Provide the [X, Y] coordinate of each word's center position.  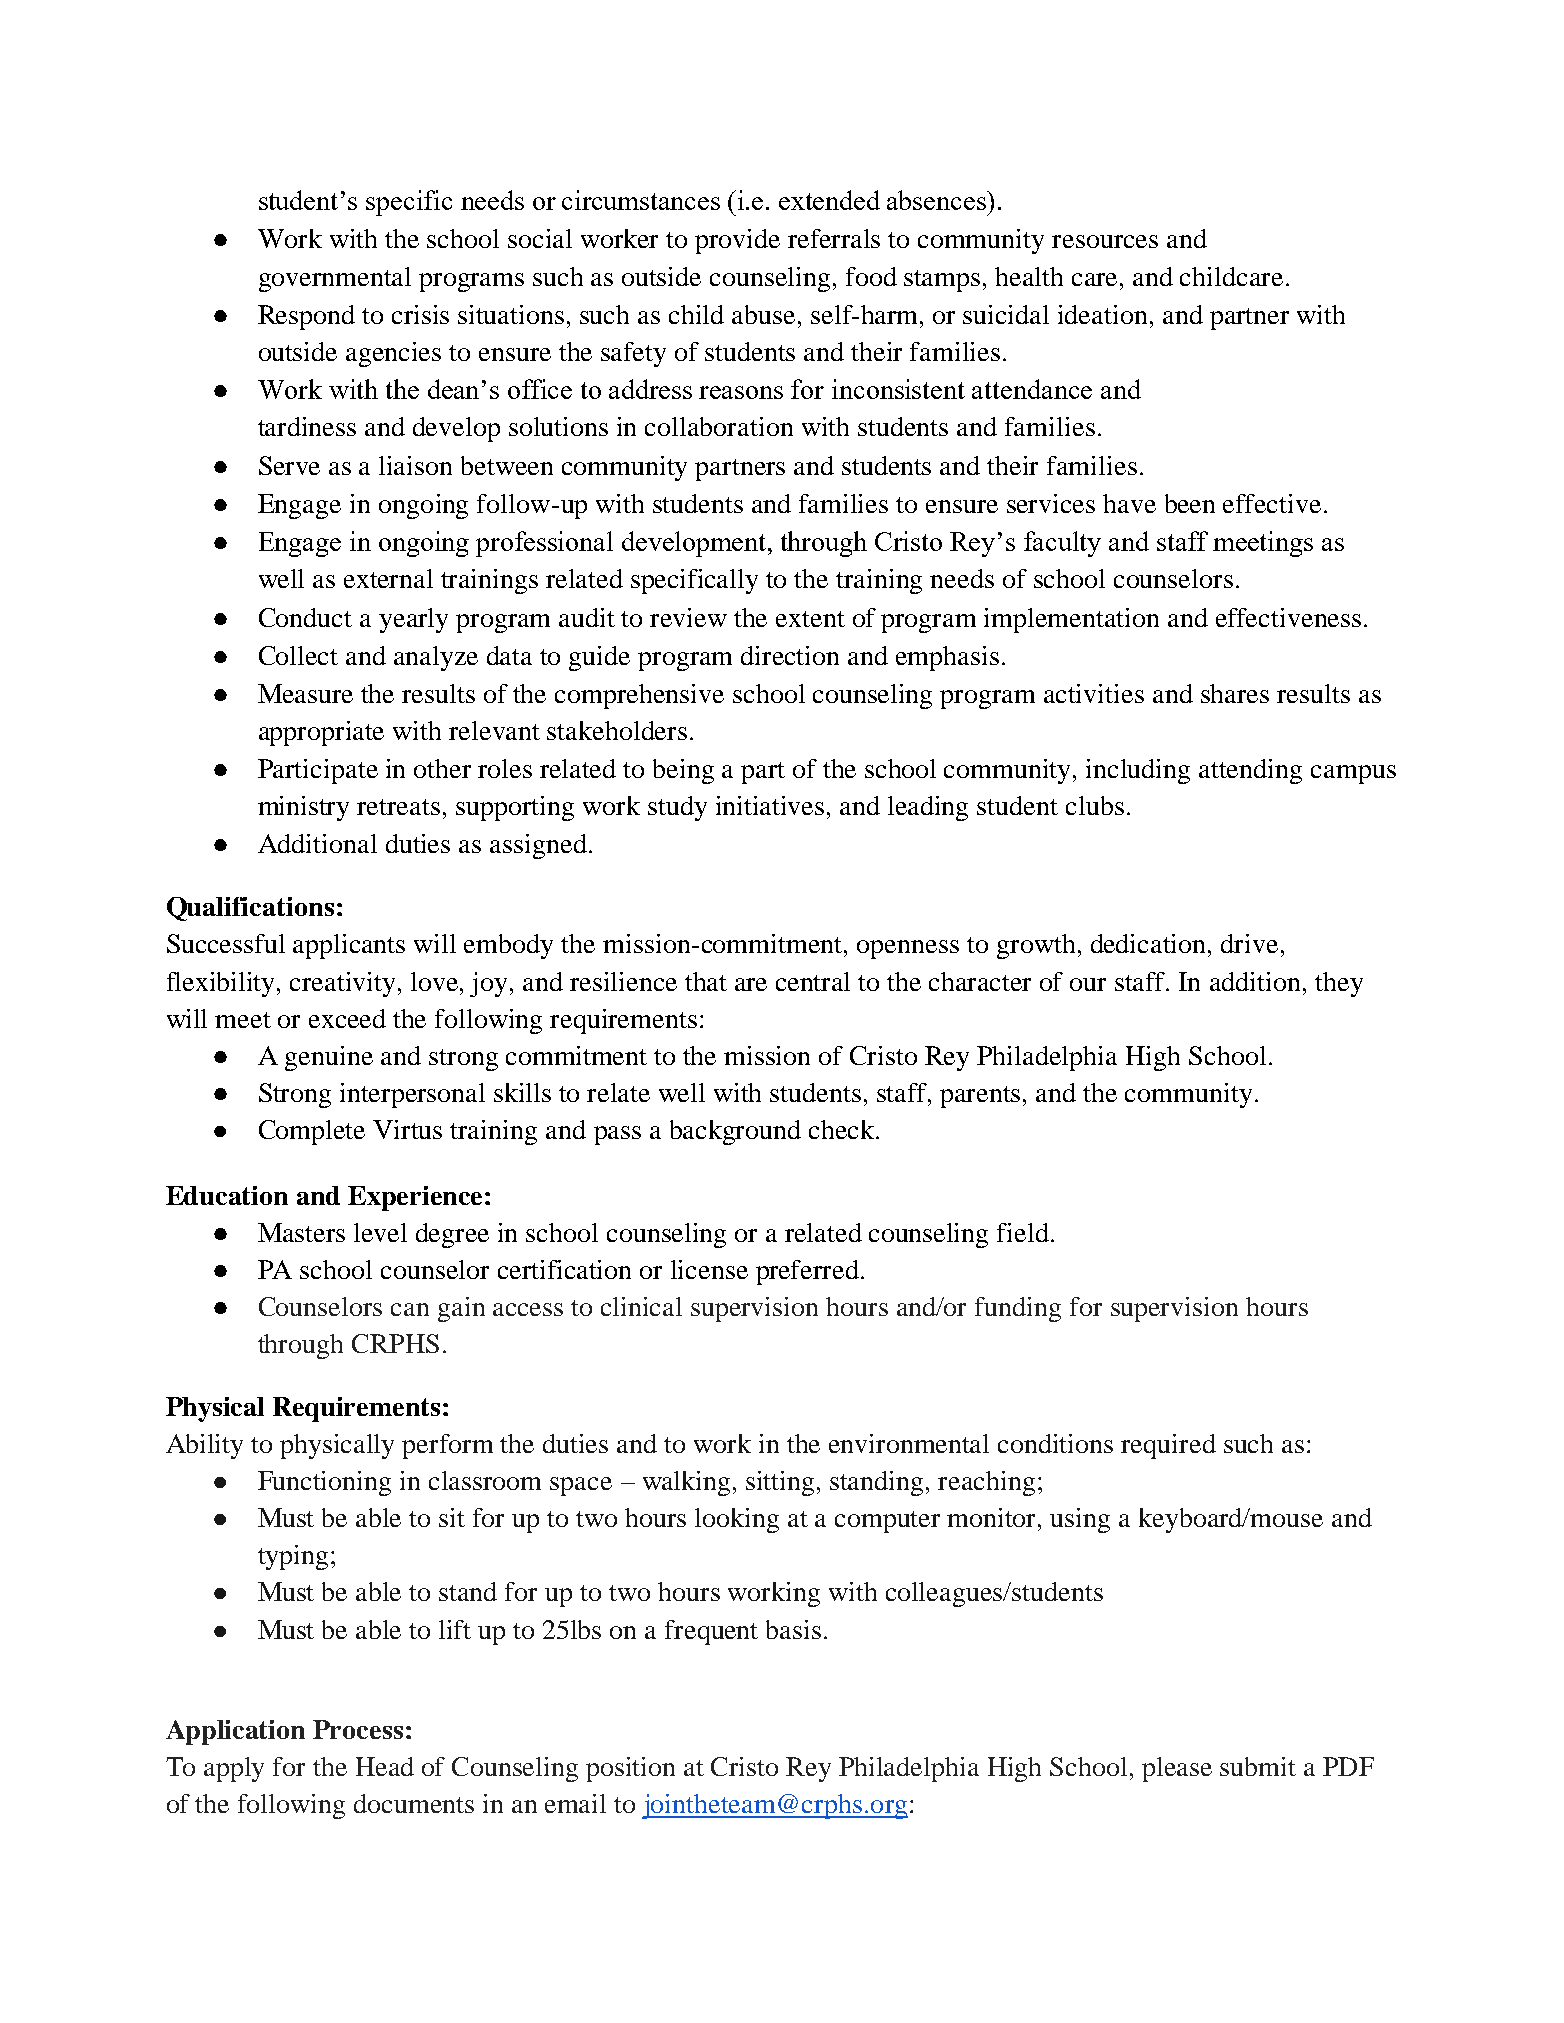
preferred [807, 1272]
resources [1105, 241]
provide [737, 241]
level [380, 1232]
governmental [335, 279]
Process [358, 1729]
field [1023, 1232]
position [630, 1769]
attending [1250, 771]
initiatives [770, 805]
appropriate [321, 733]
